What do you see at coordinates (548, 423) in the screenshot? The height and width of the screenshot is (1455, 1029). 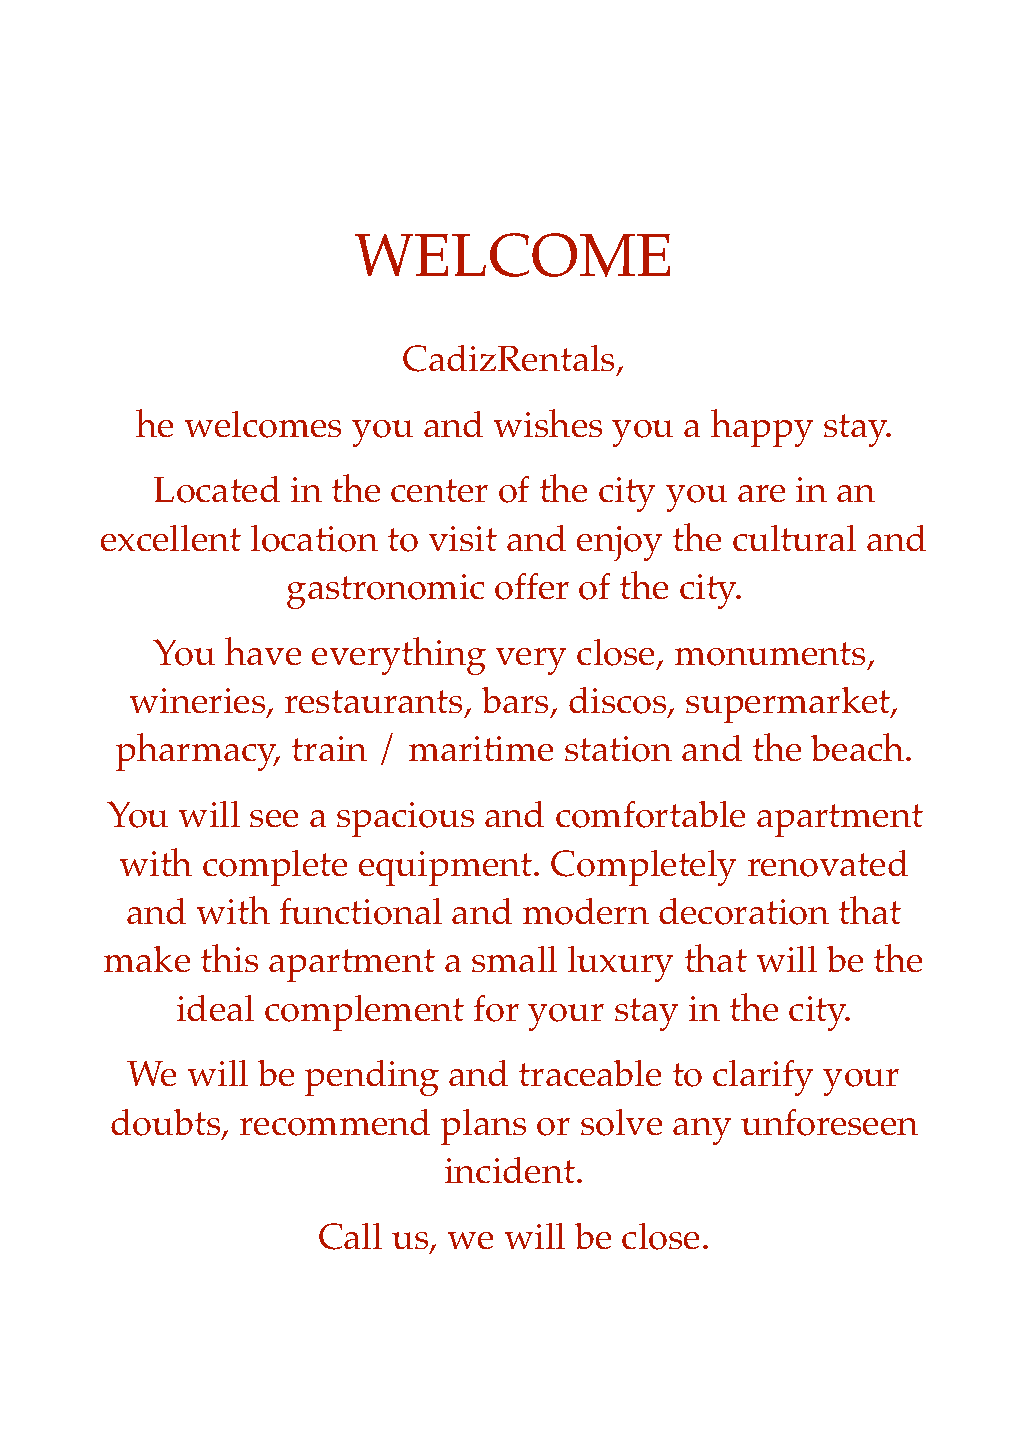 I see `wishes` at bounding box center [548, 423].
